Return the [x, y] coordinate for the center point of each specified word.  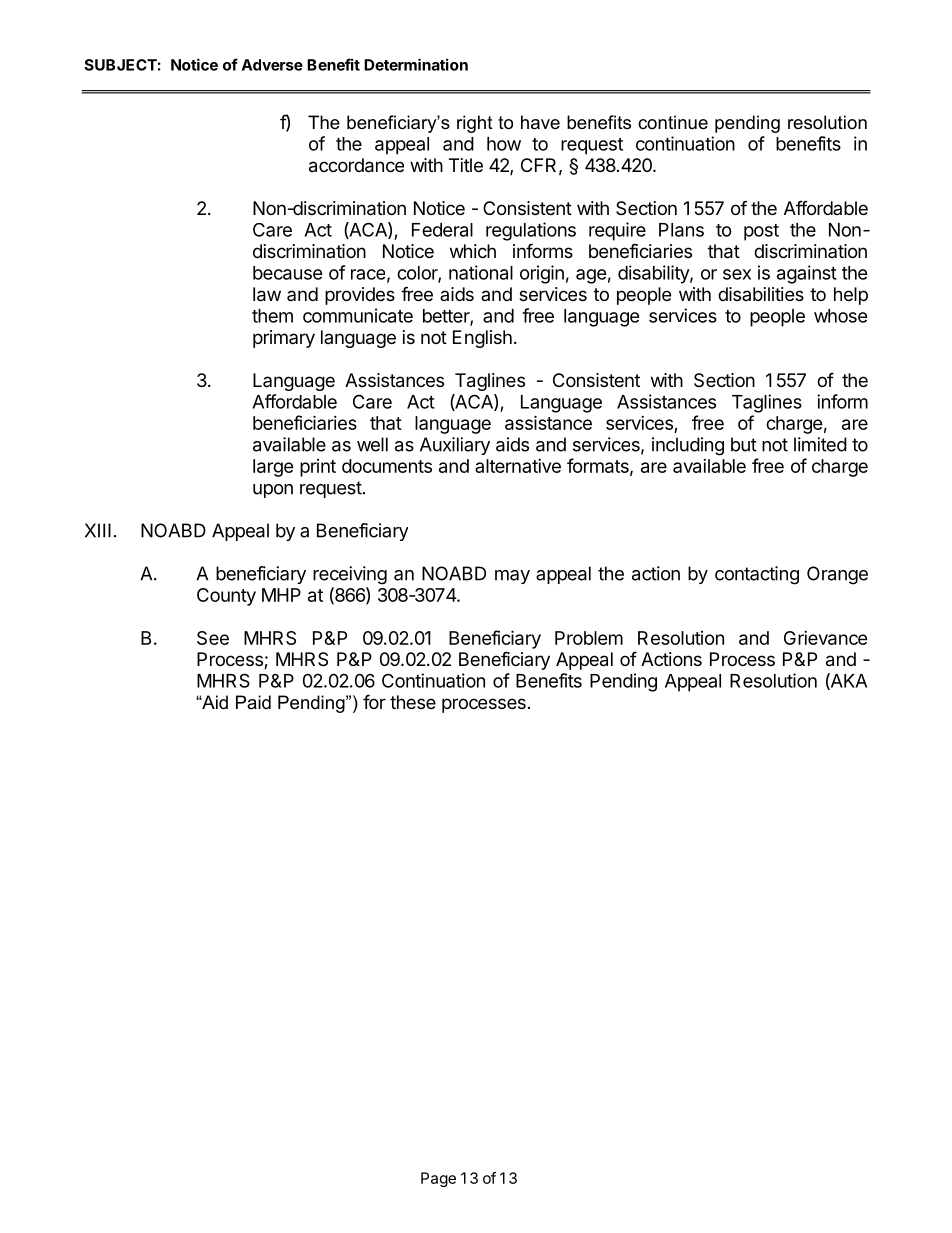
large [273, 468]
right [475, 124]
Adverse [272, 65]
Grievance [826, 638]
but [744, 444]
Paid [253, 702]
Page [438, 1179]
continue [673, 122]
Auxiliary [455, 446]
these [413, 702]
